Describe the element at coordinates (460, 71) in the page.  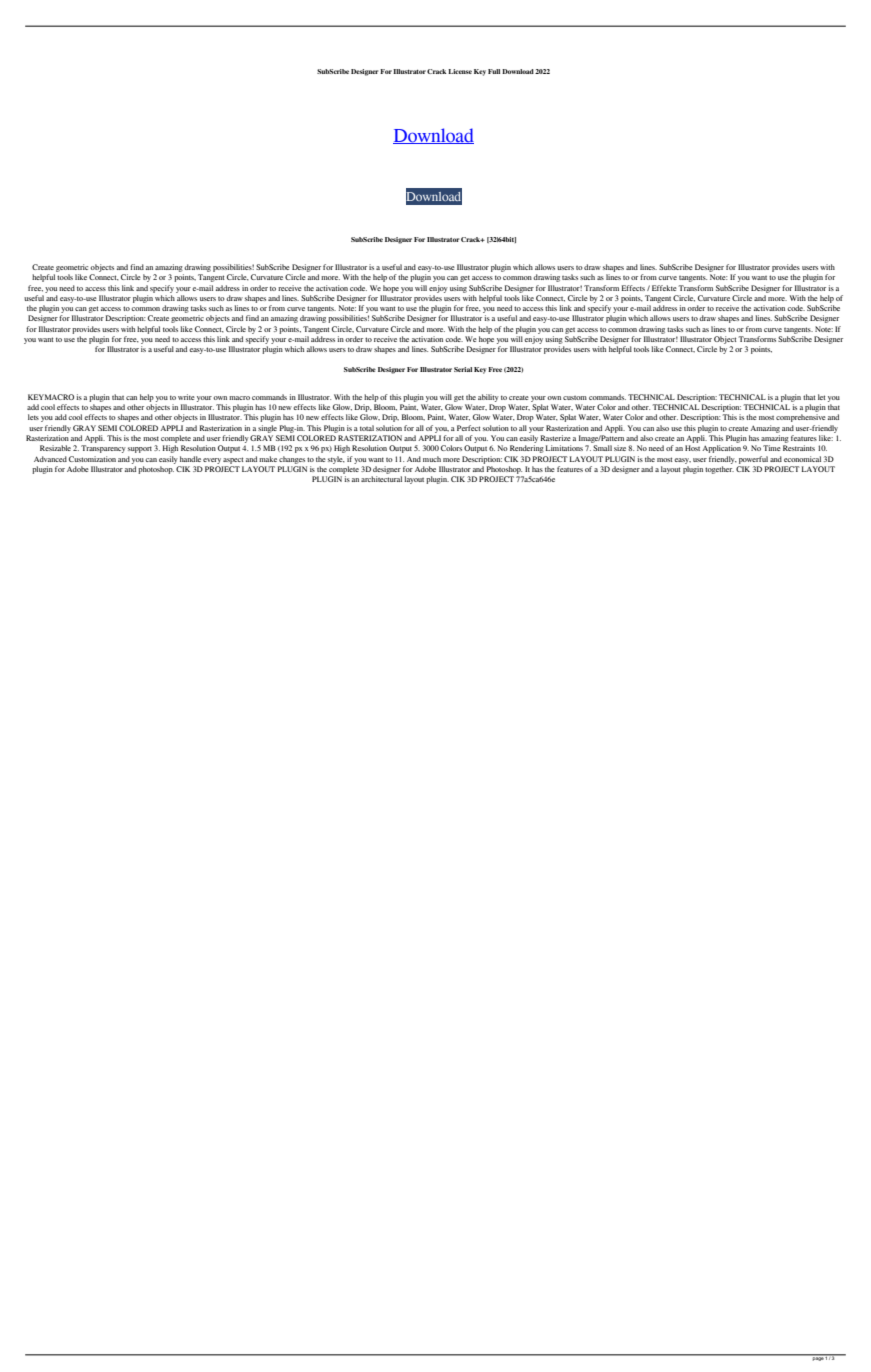
I see `License` at that location.
